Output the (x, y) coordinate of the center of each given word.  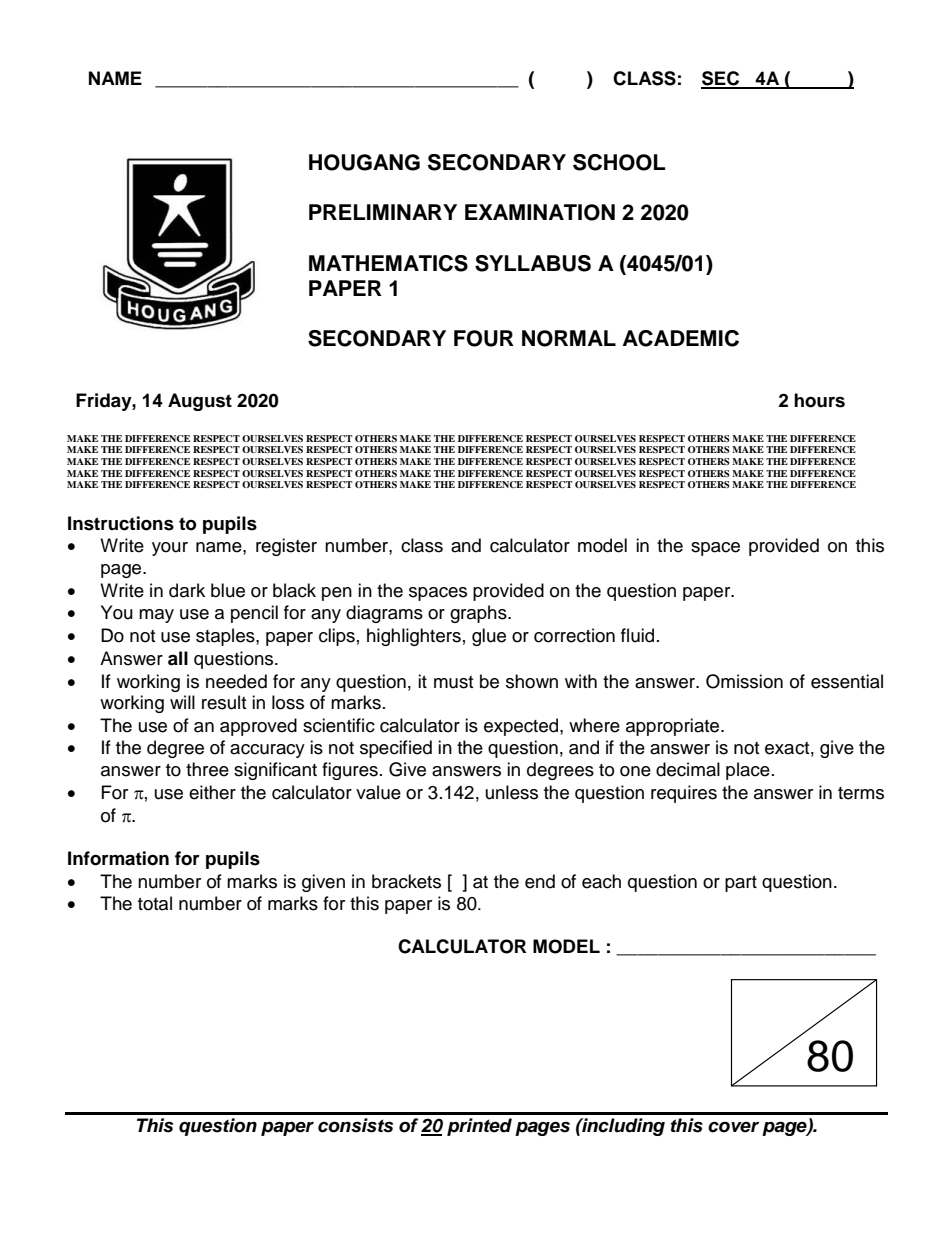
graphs (479, 614)
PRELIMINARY (383, 212)
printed (479, 1127)
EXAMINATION (540, 212)
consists (355, 1125)
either (212, 792)
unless (512, 792)
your (170, 549)
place (748, 771)
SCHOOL (619, 162)
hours (819, 400)
